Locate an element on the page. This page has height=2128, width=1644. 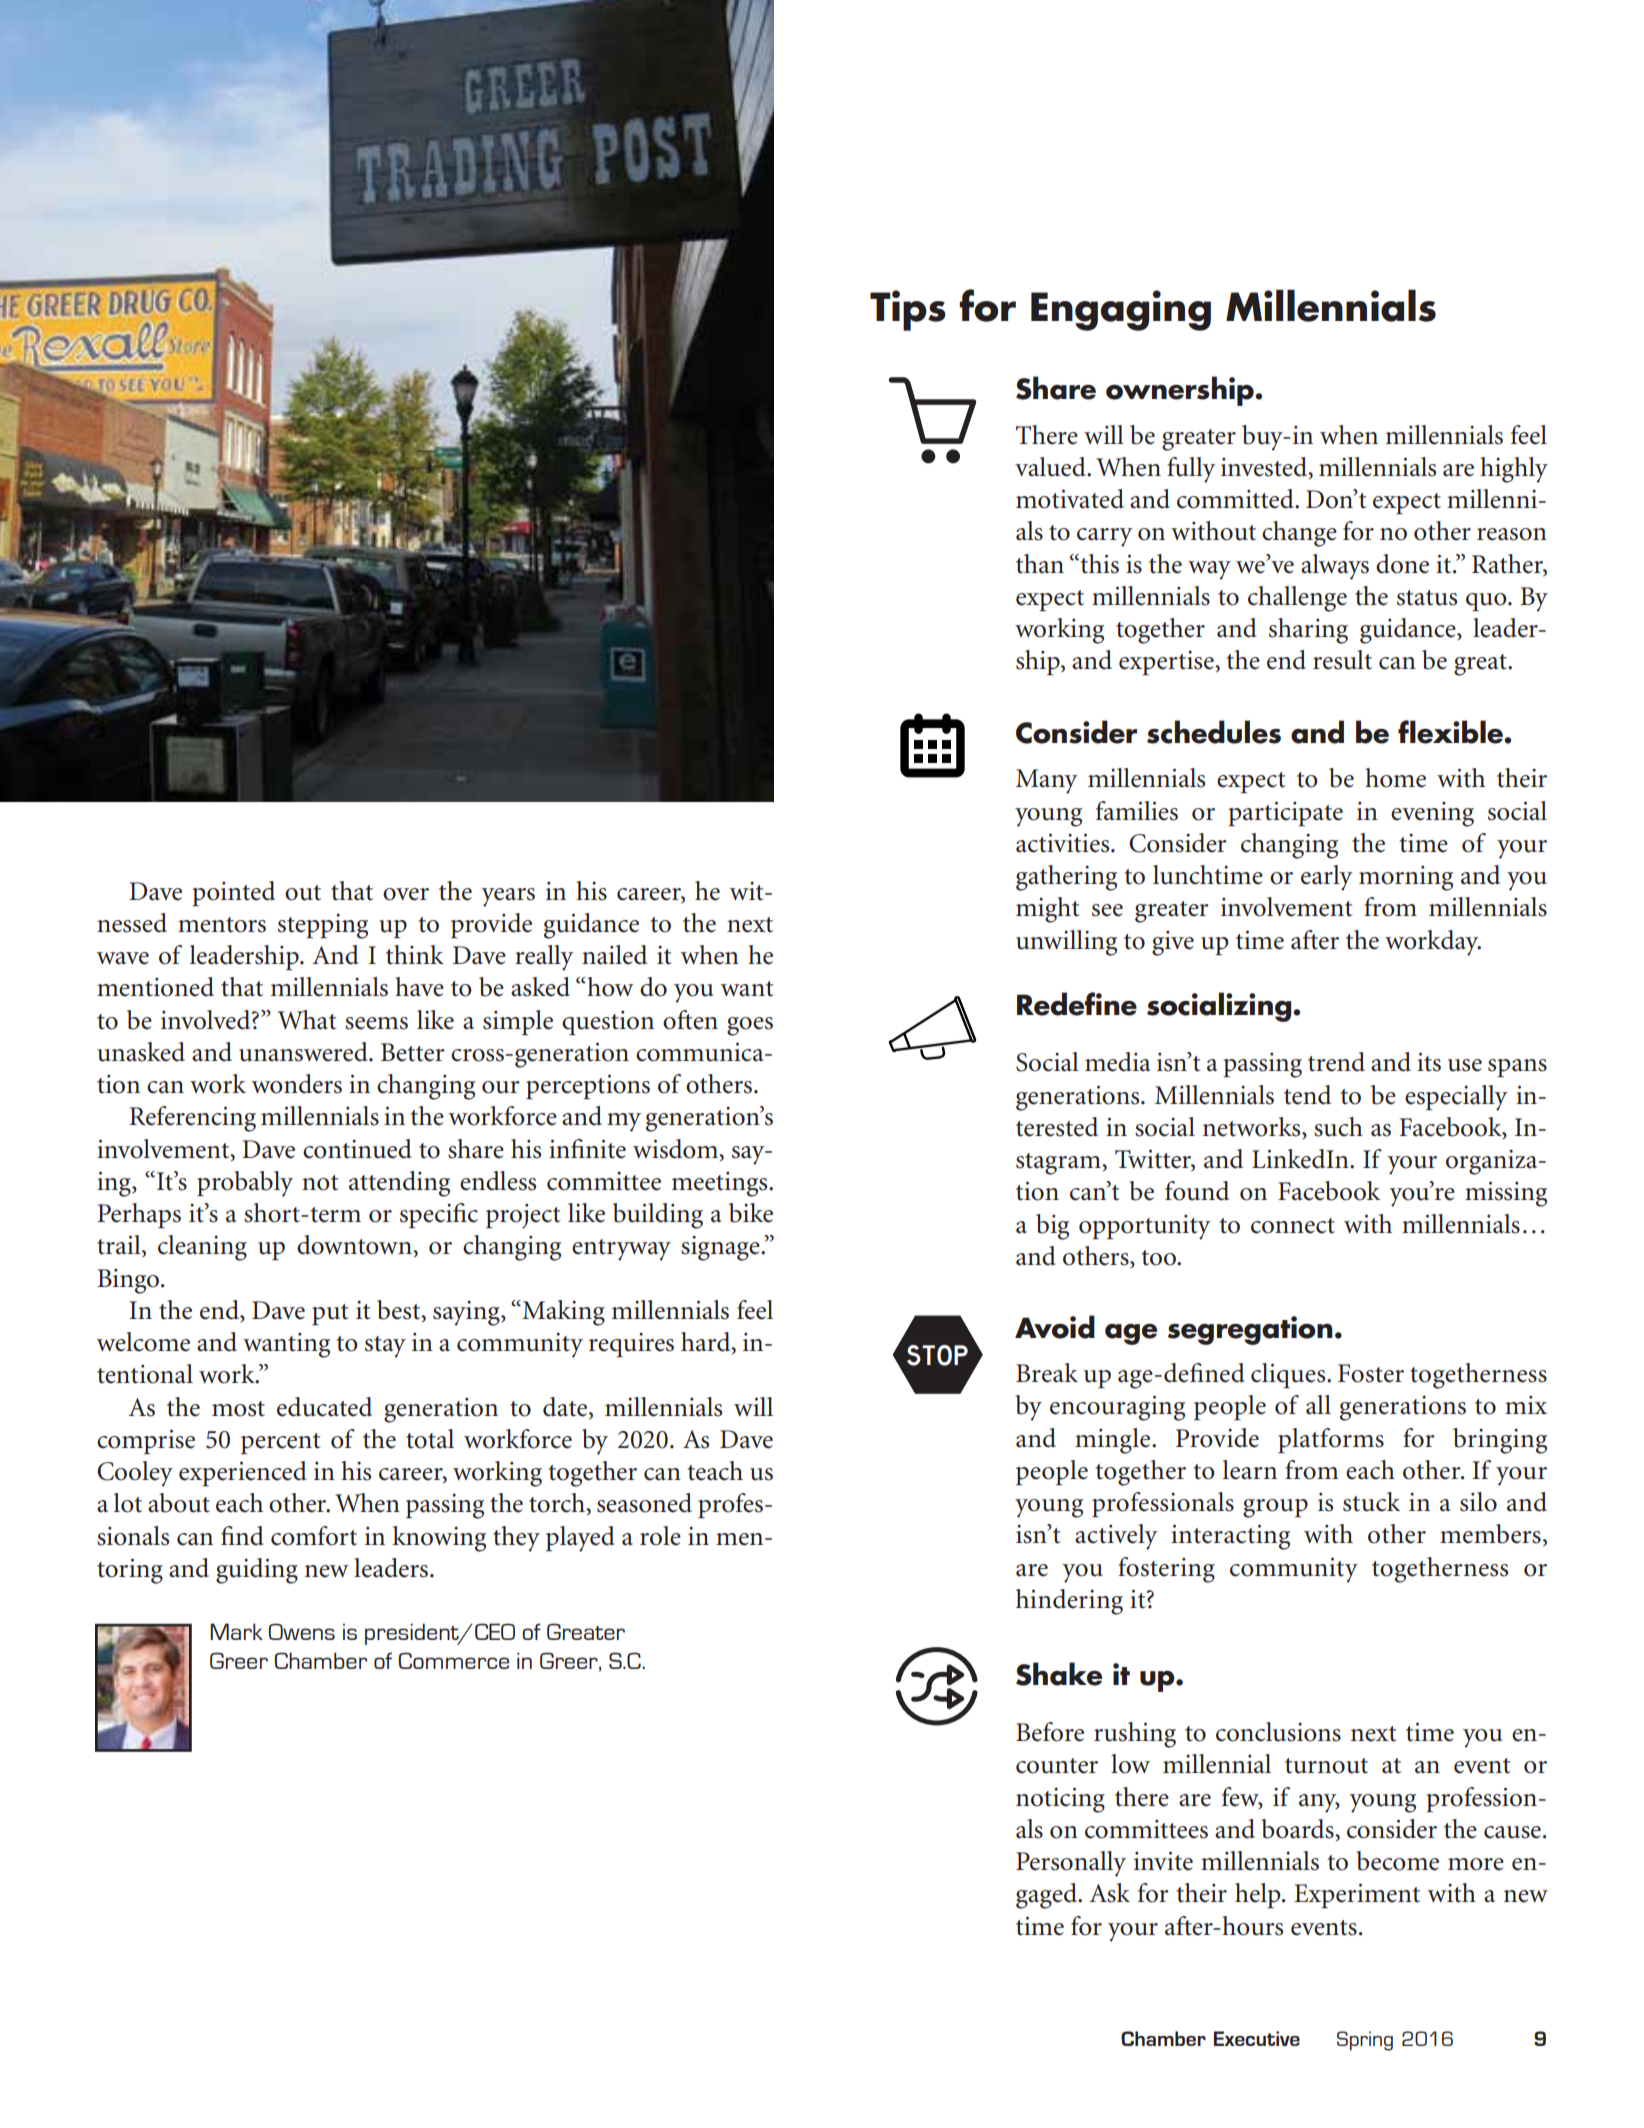
valued is located at coordinates (1051, 467).
